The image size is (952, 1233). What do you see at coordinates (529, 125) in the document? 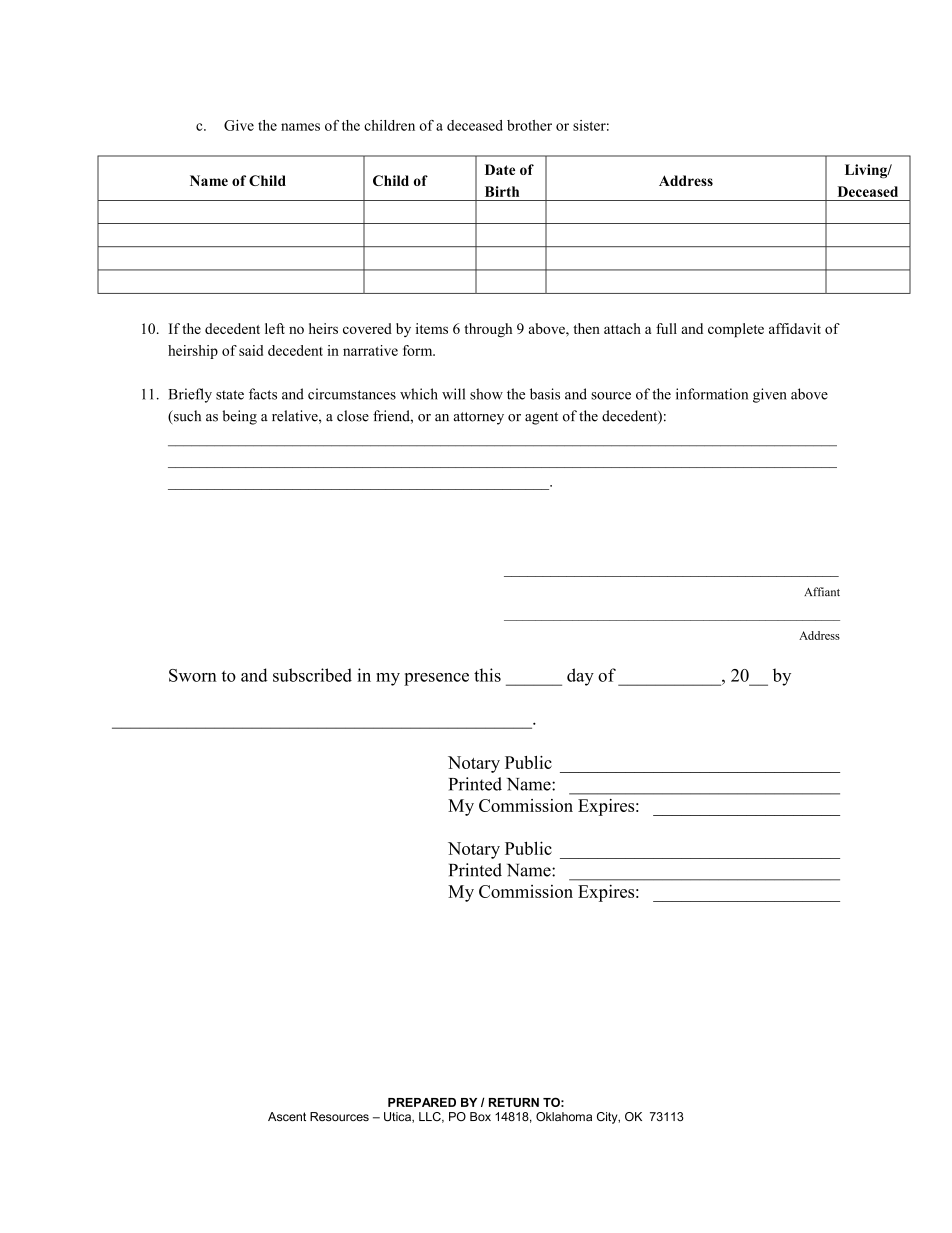
I see `brother` at bounding box center [529, 125].
